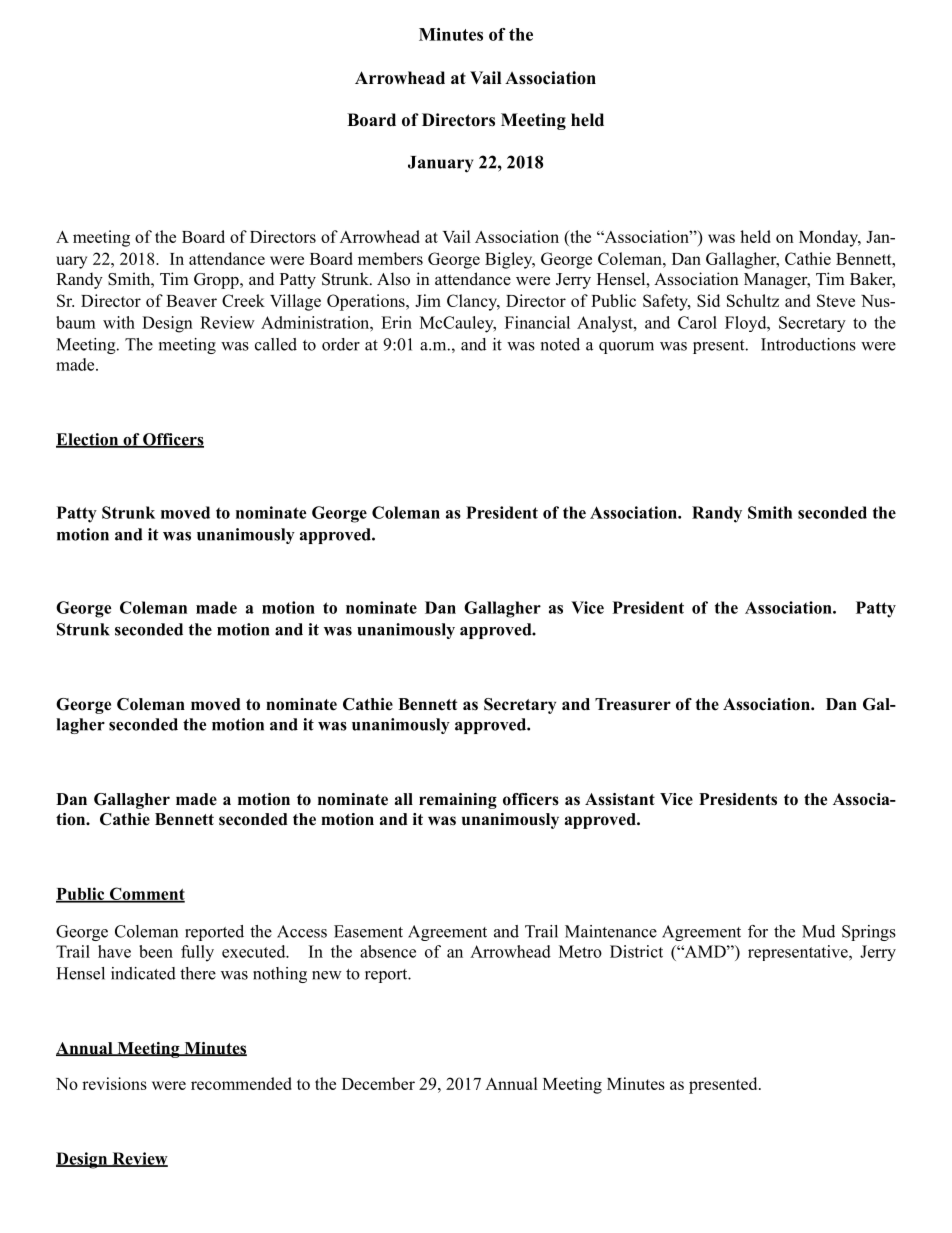  I want to click on Jim, so click(428, 300).
